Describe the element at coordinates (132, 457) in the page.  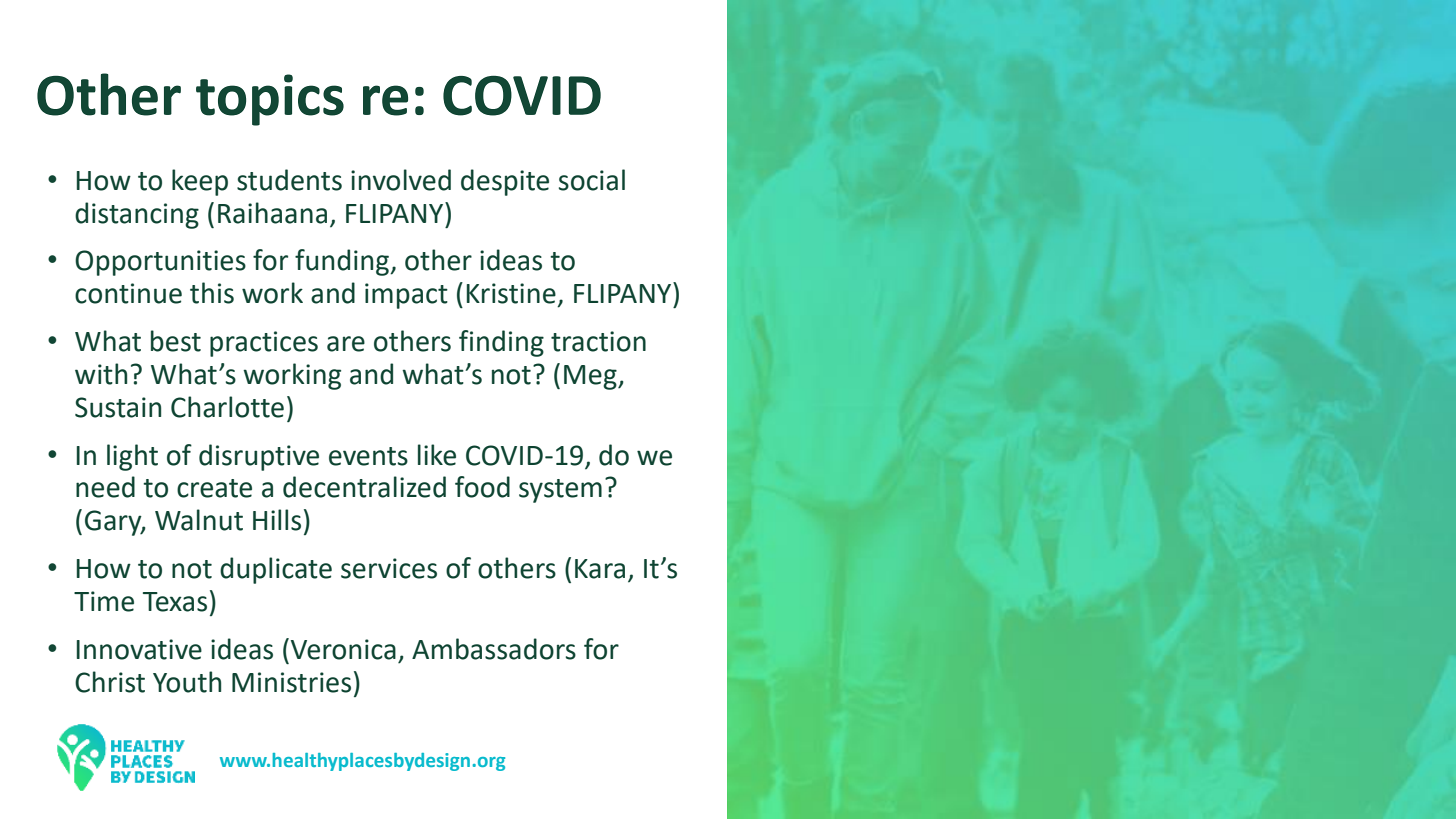
I see `light` at that location.
